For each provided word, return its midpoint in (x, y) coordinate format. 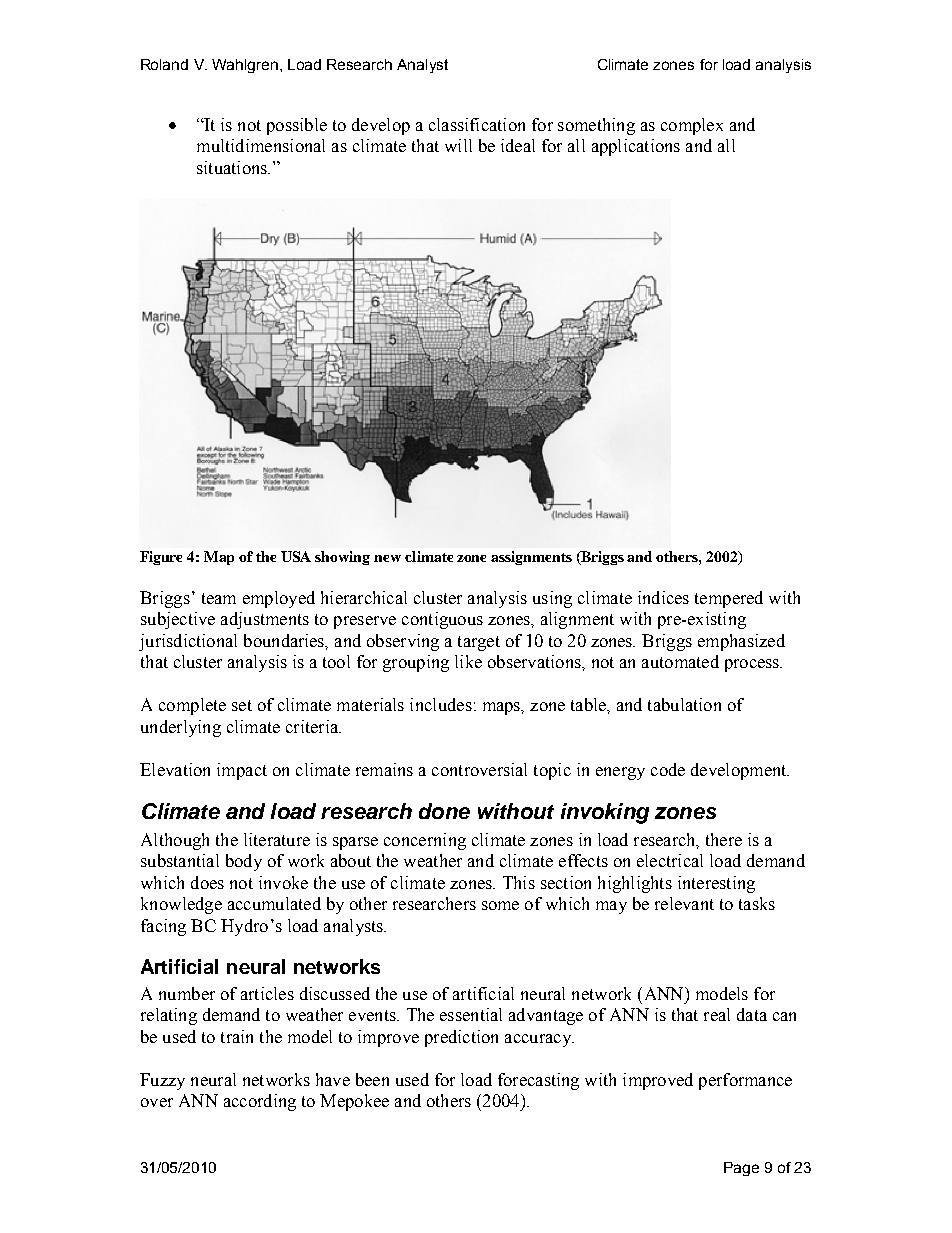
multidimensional (261, 145)
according (260, 1102)
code (668, 769)
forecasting (538, 1081)
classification (477, 124)
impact (242, 771)
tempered (729, 599)
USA (296, 556)
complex (692, 126)
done (444, 811)
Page (741, 1169)
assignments (531, 558)
